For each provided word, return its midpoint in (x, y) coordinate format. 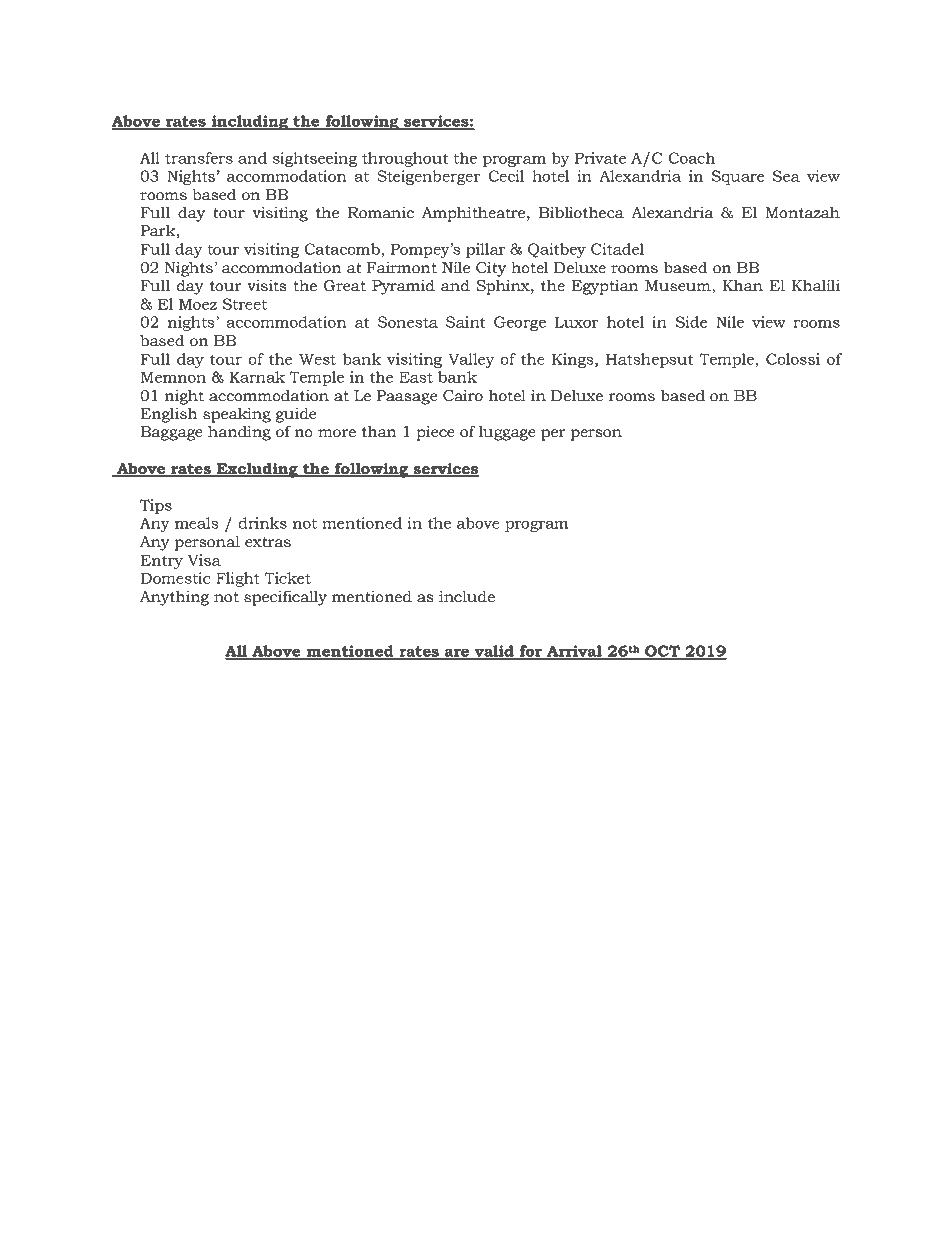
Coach (691, 158)
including (249, 122)
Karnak (257, 377)
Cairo (463, 395)
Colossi (793, 359)
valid (494, 652)
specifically (285, 598)
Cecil (506, 176)
